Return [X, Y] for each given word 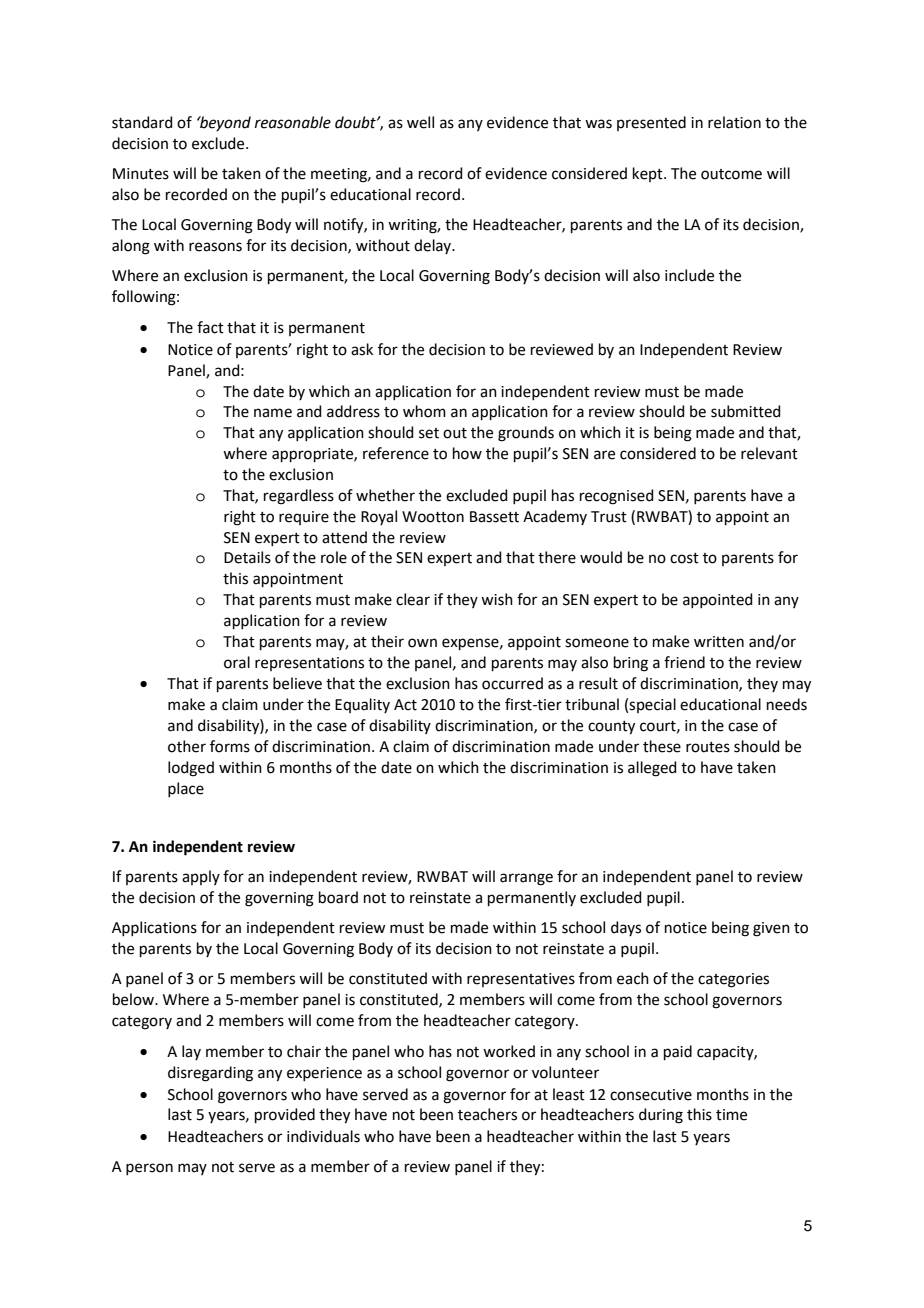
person [149, 1169]
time [731, 1115]
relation [734, 122]
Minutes [141, 174]
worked [509, 1051]
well [420, 122]
